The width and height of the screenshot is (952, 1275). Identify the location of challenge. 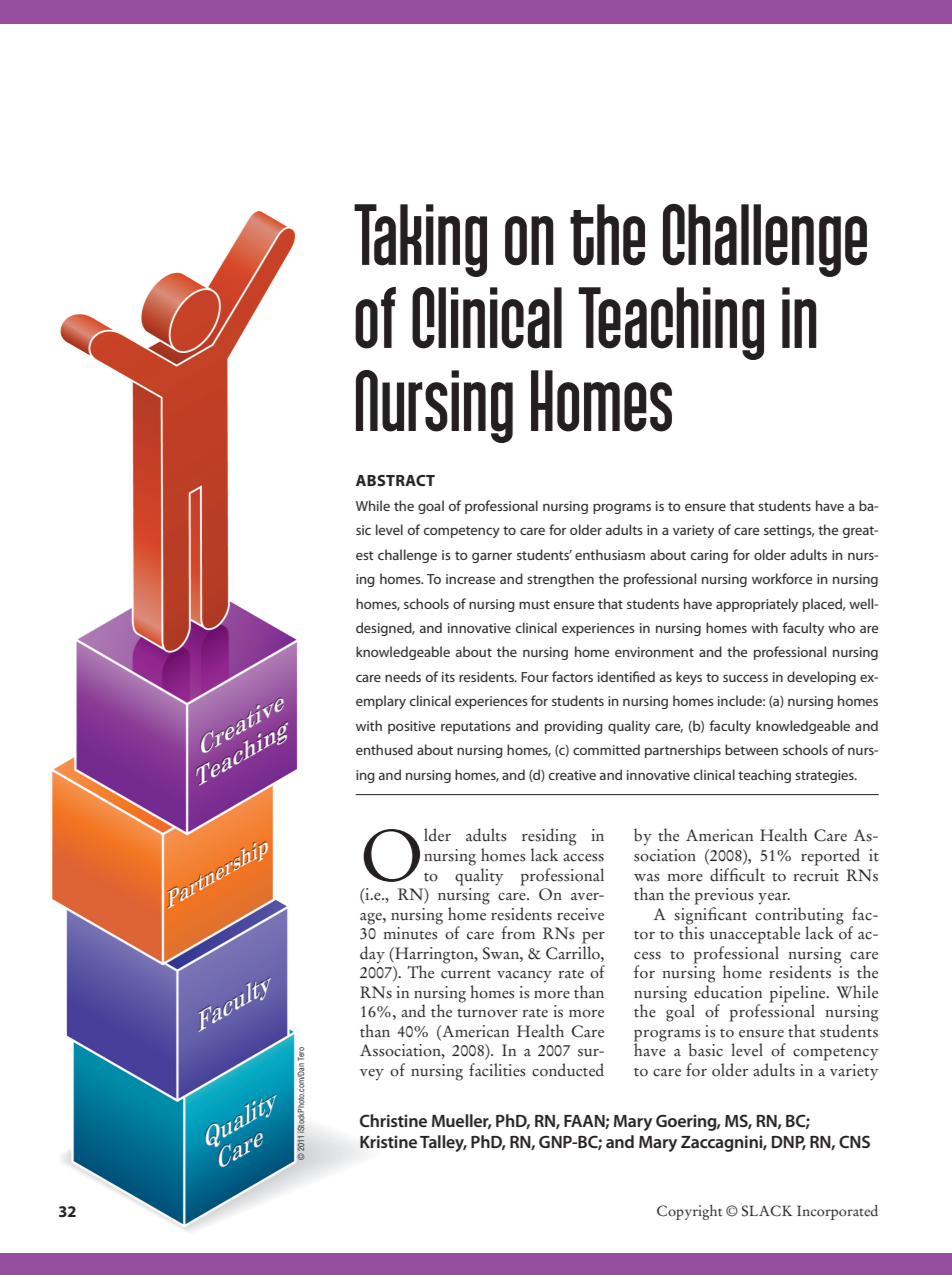
(407, 556).
